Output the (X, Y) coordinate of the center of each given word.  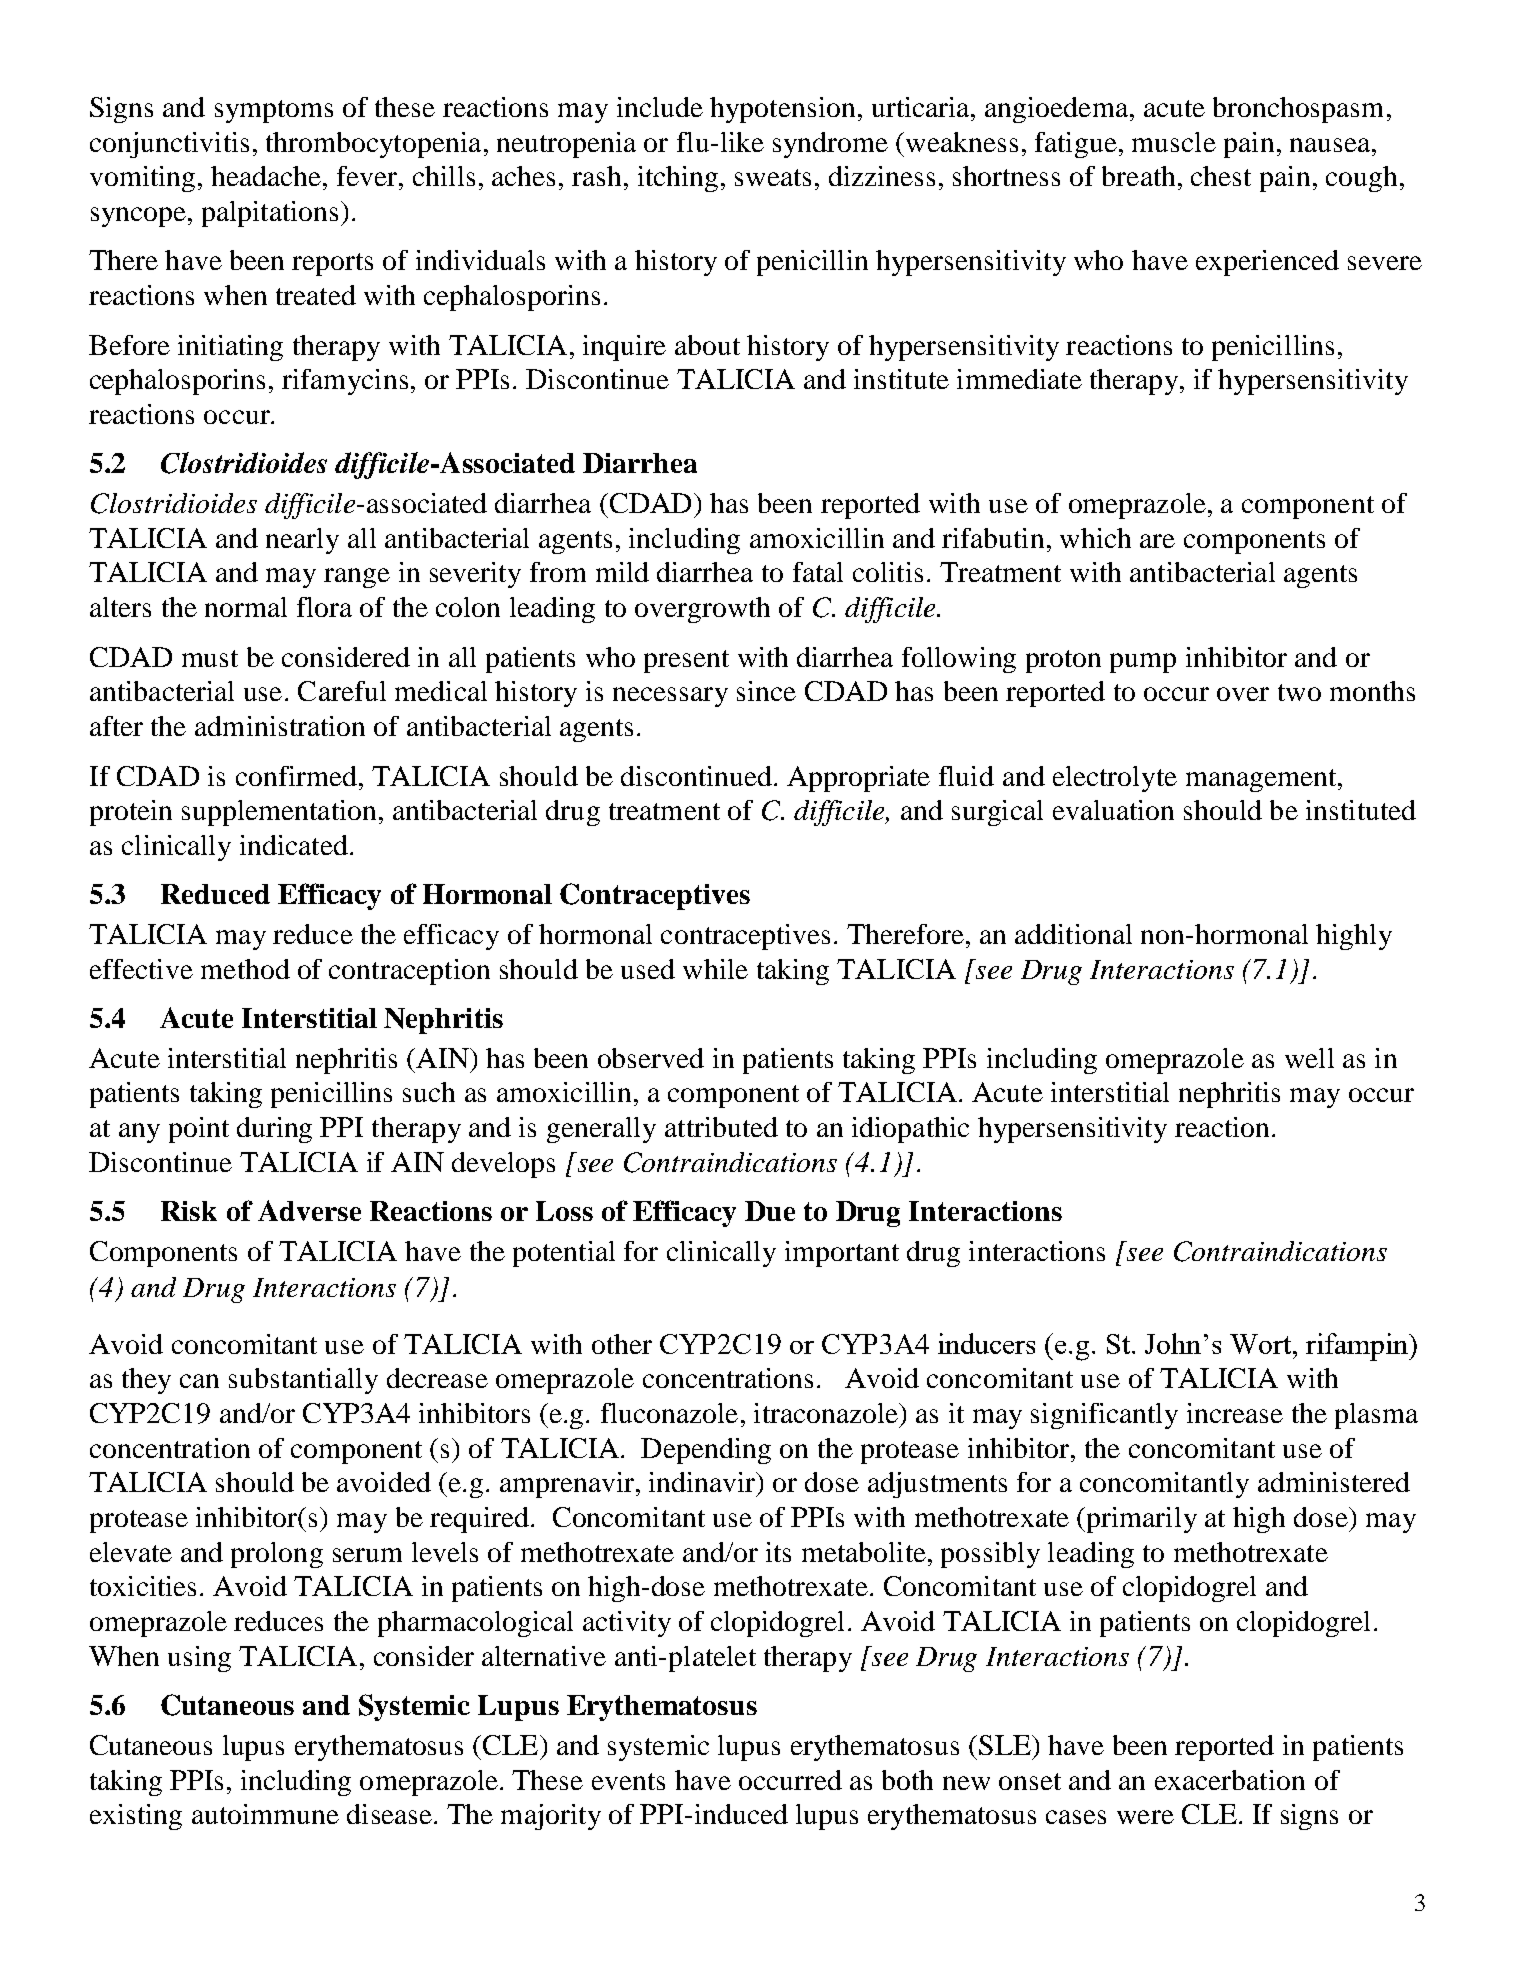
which (1095, 538)
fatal (818, 572)
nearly (302, 541)
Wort (1262, 1344)
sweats (773, 177)
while (715, 969)
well (1309, 1058)
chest (1221, 176)
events (628, 1781)
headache (266, 176)
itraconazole (827, 1413)
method (245, 969)
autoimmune (265, 1814)
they (146, 1381)
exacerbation (1230, 1780)
